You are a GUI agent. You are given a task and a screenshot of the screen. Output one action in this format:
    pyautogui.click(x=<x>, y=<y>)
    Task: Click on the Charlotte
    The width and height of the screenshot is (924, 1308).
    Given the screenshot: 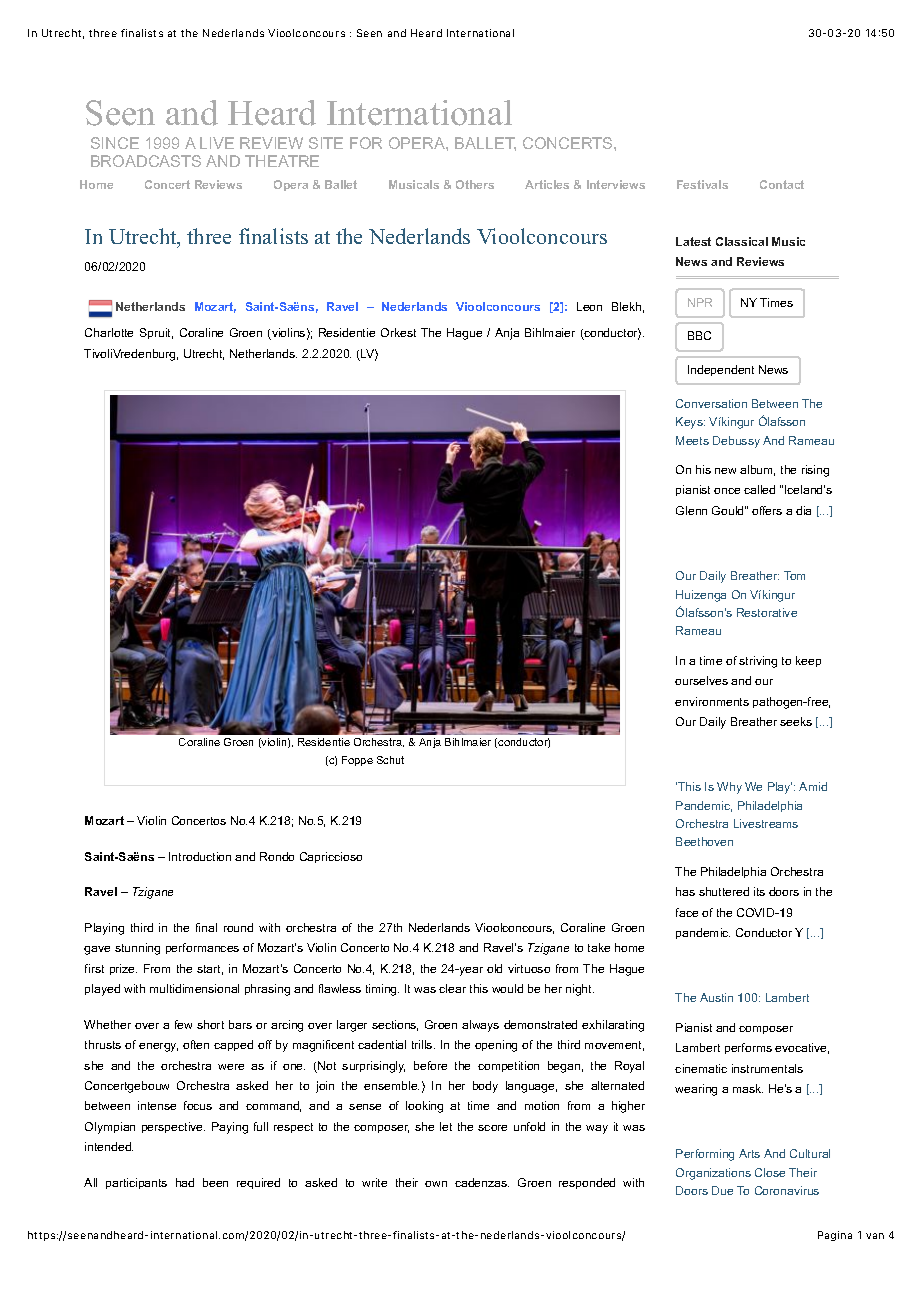 What is the action you would take?
    pyautogui.click(x=109, y=332)
